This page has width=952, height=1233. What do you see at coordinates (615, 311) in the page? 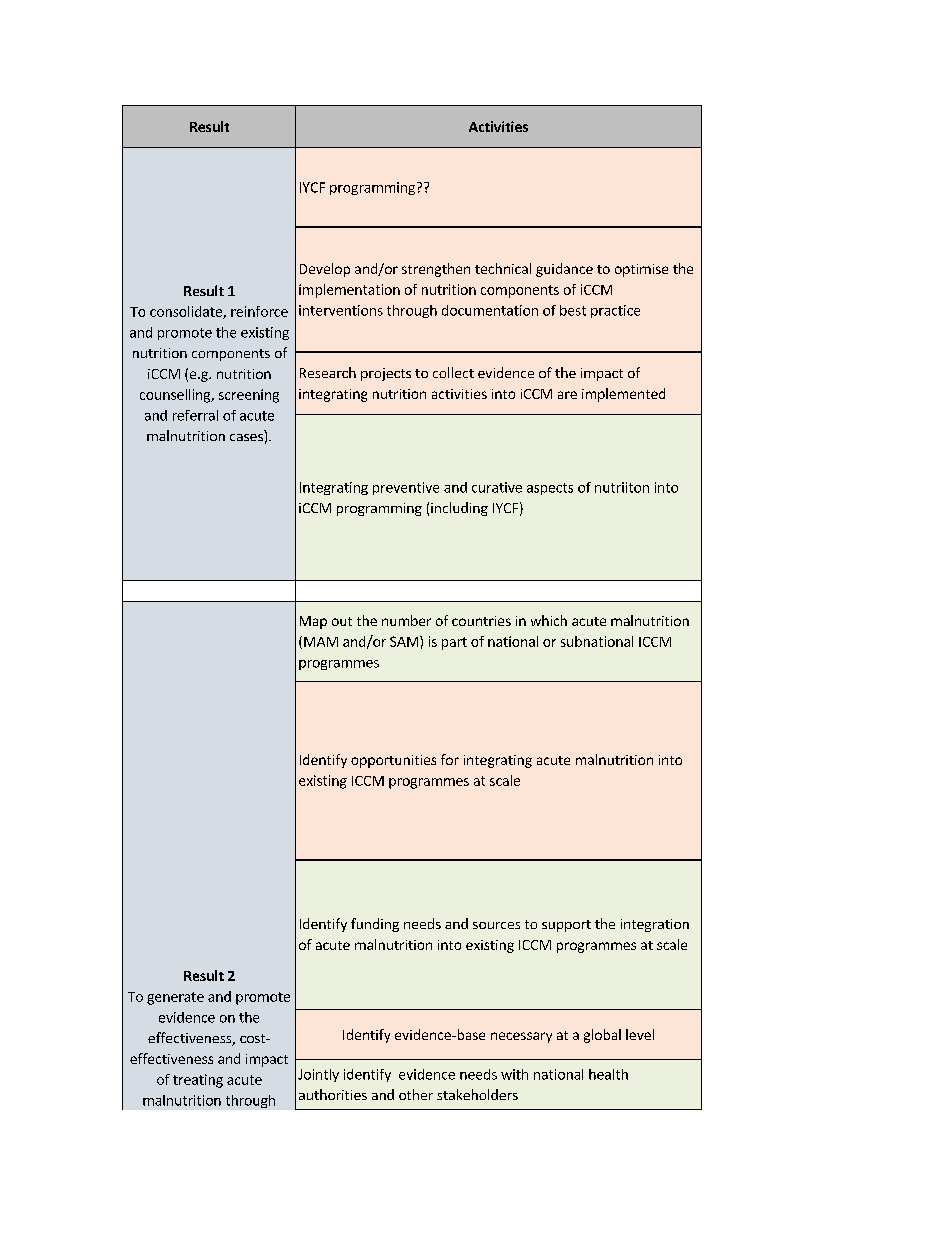
I see `practice` at bounding box center [615, 311].
